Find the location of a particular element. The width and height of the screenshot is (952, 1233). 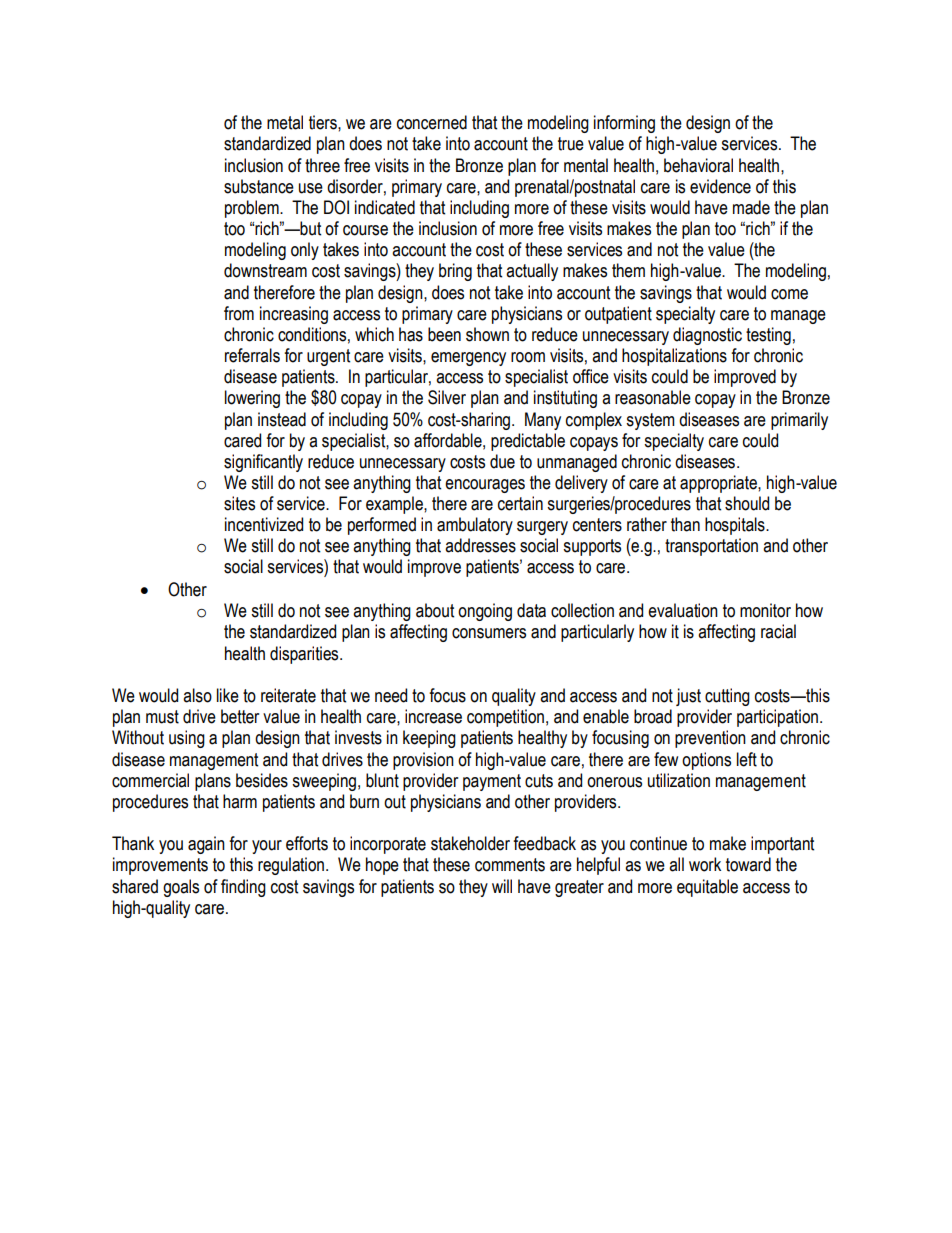

metal is located at coordinates (285, 122).
